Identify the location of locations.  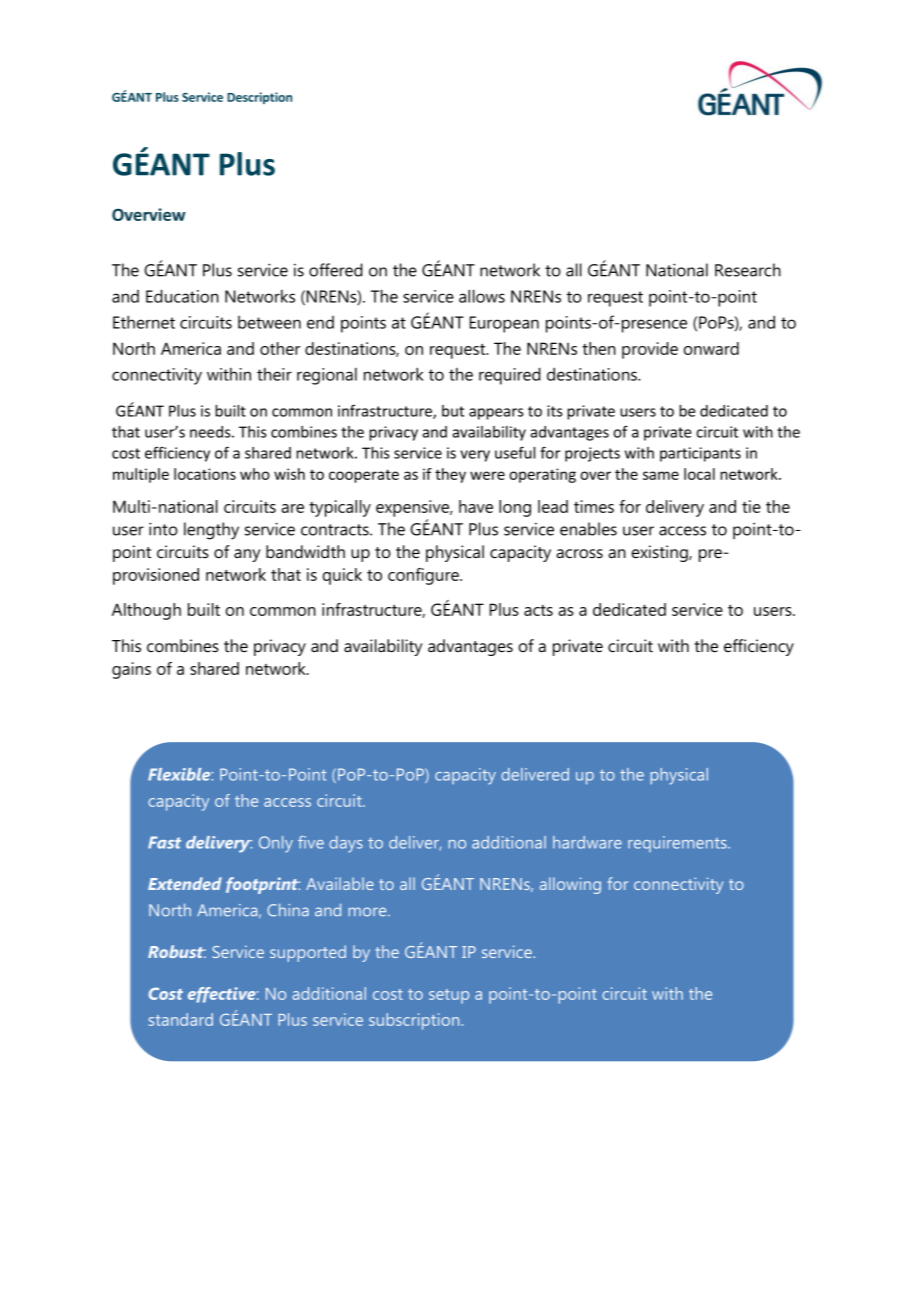
(205, 474).
